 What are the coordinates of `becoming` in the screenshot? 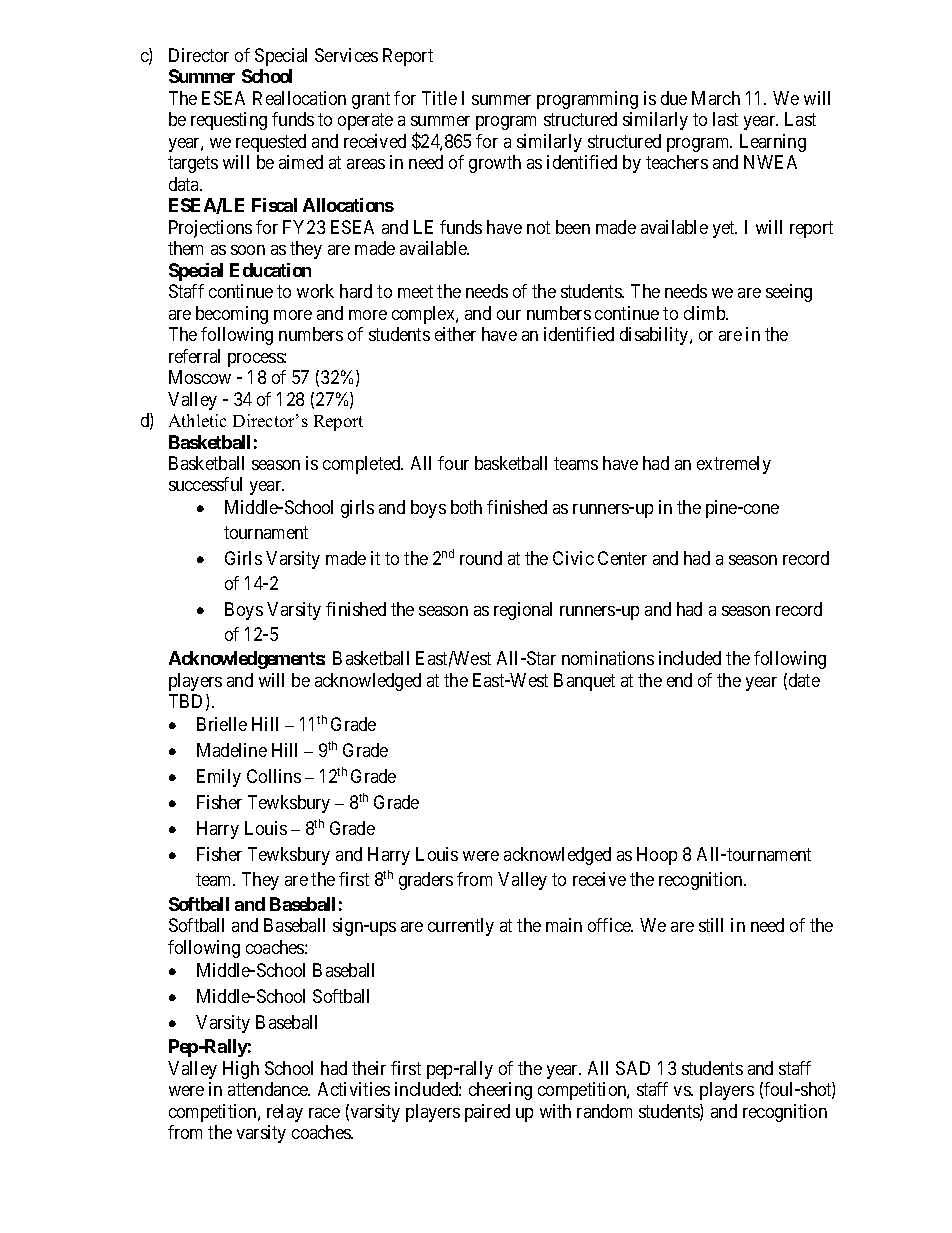 It's located at (232, 315).
